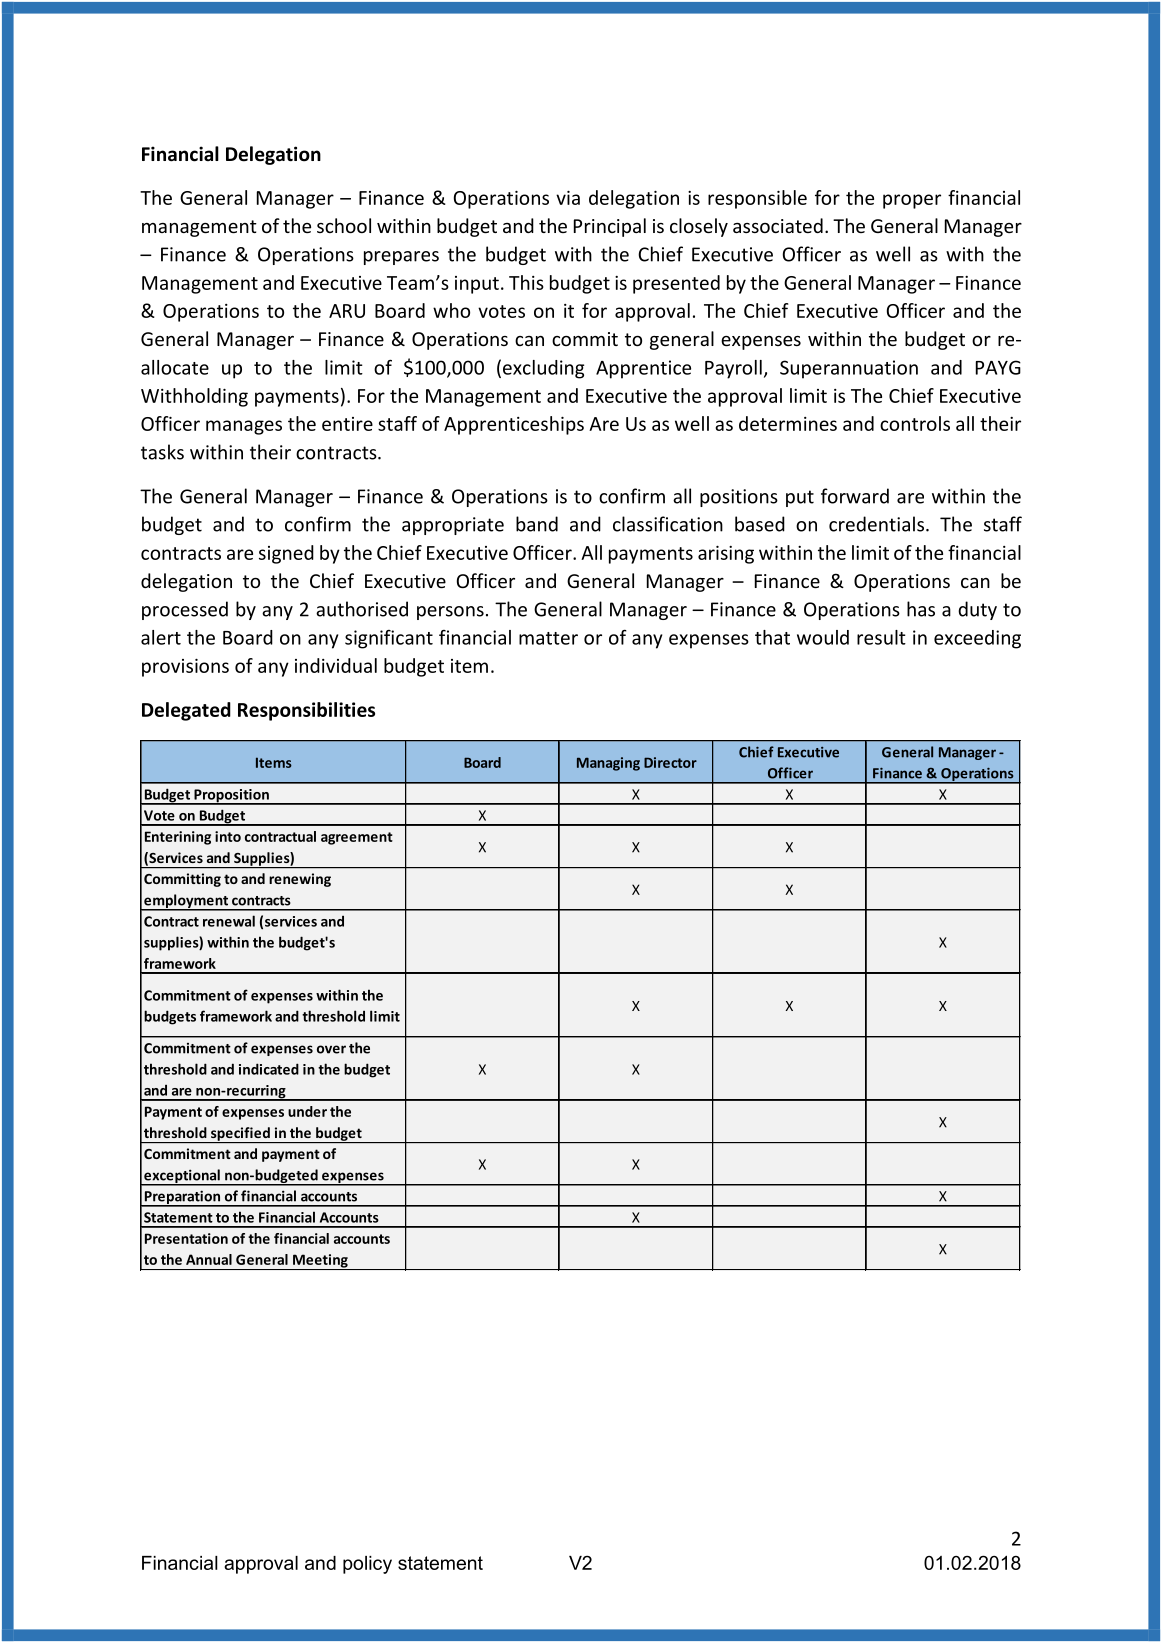  I want to click on renewing, so click(300, 880).
